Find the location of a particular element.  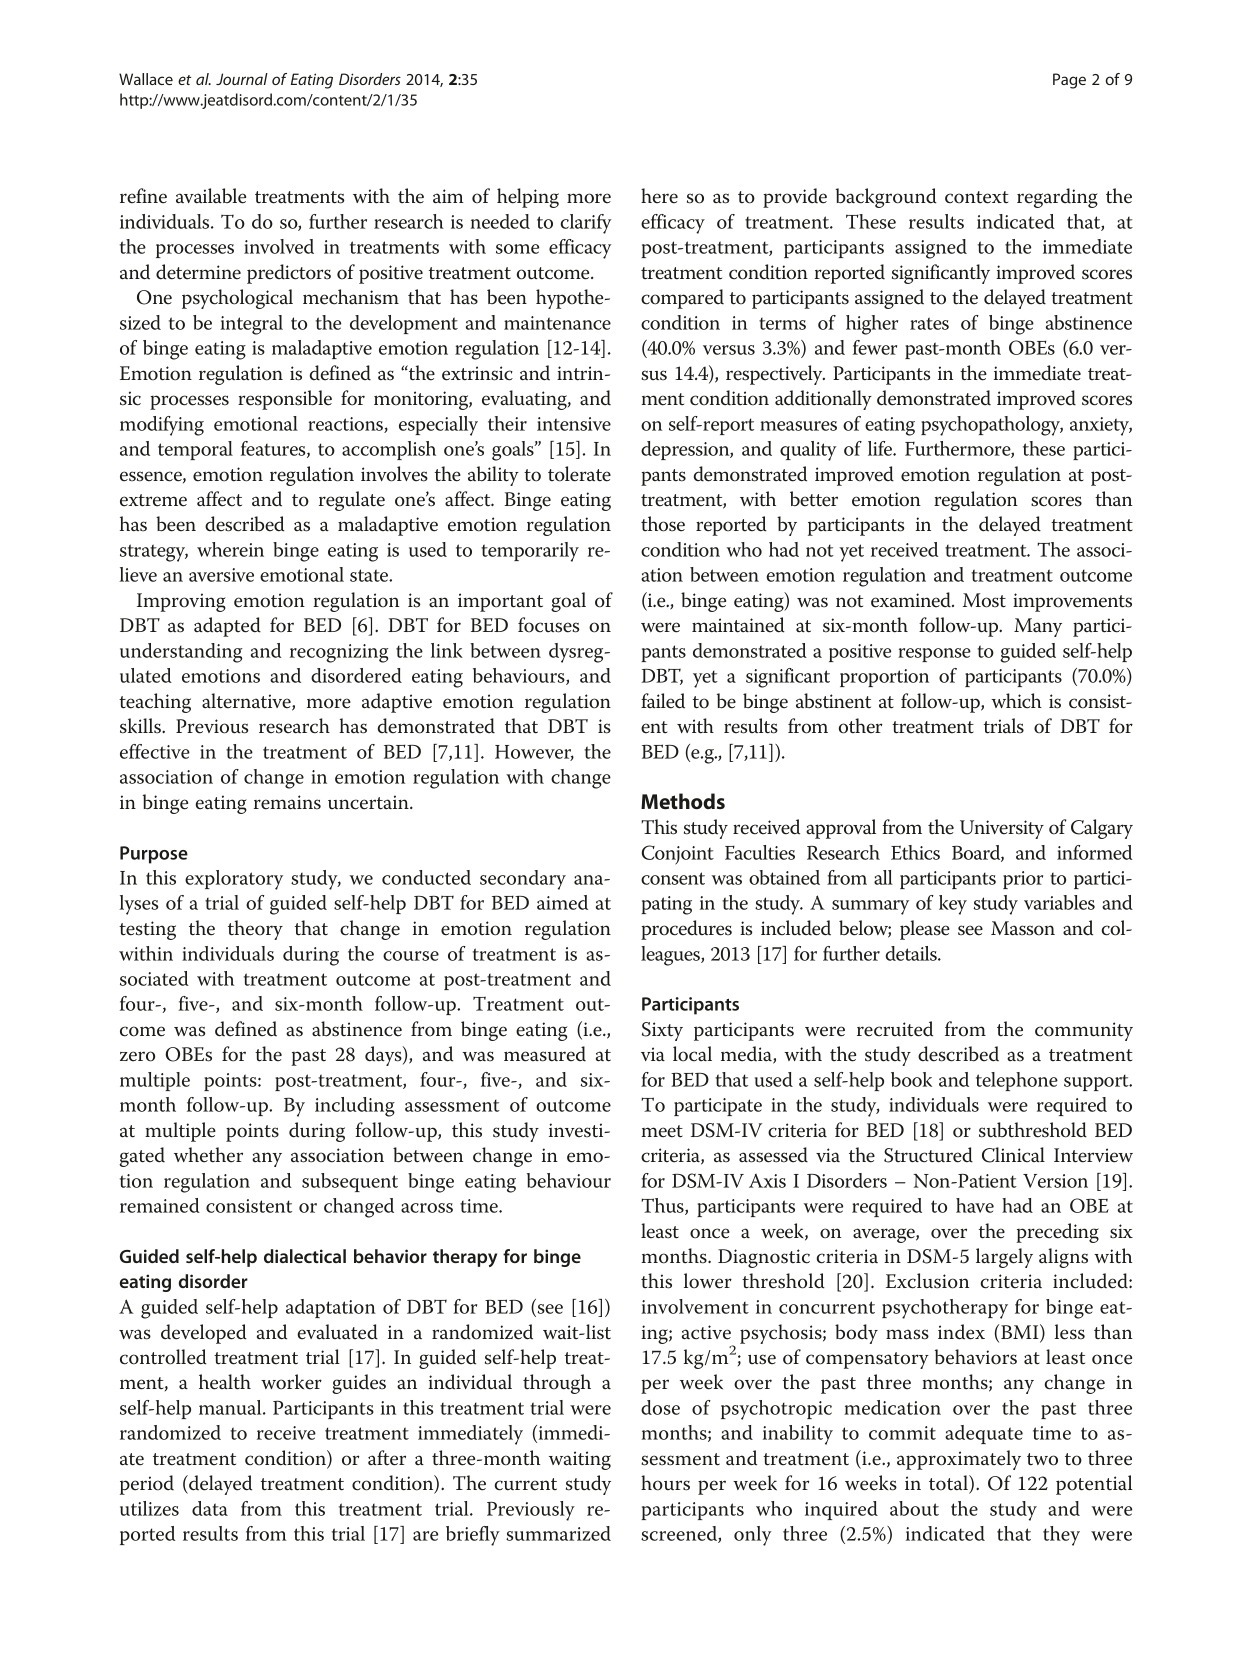

data is located at coordinates (210, 1508).
